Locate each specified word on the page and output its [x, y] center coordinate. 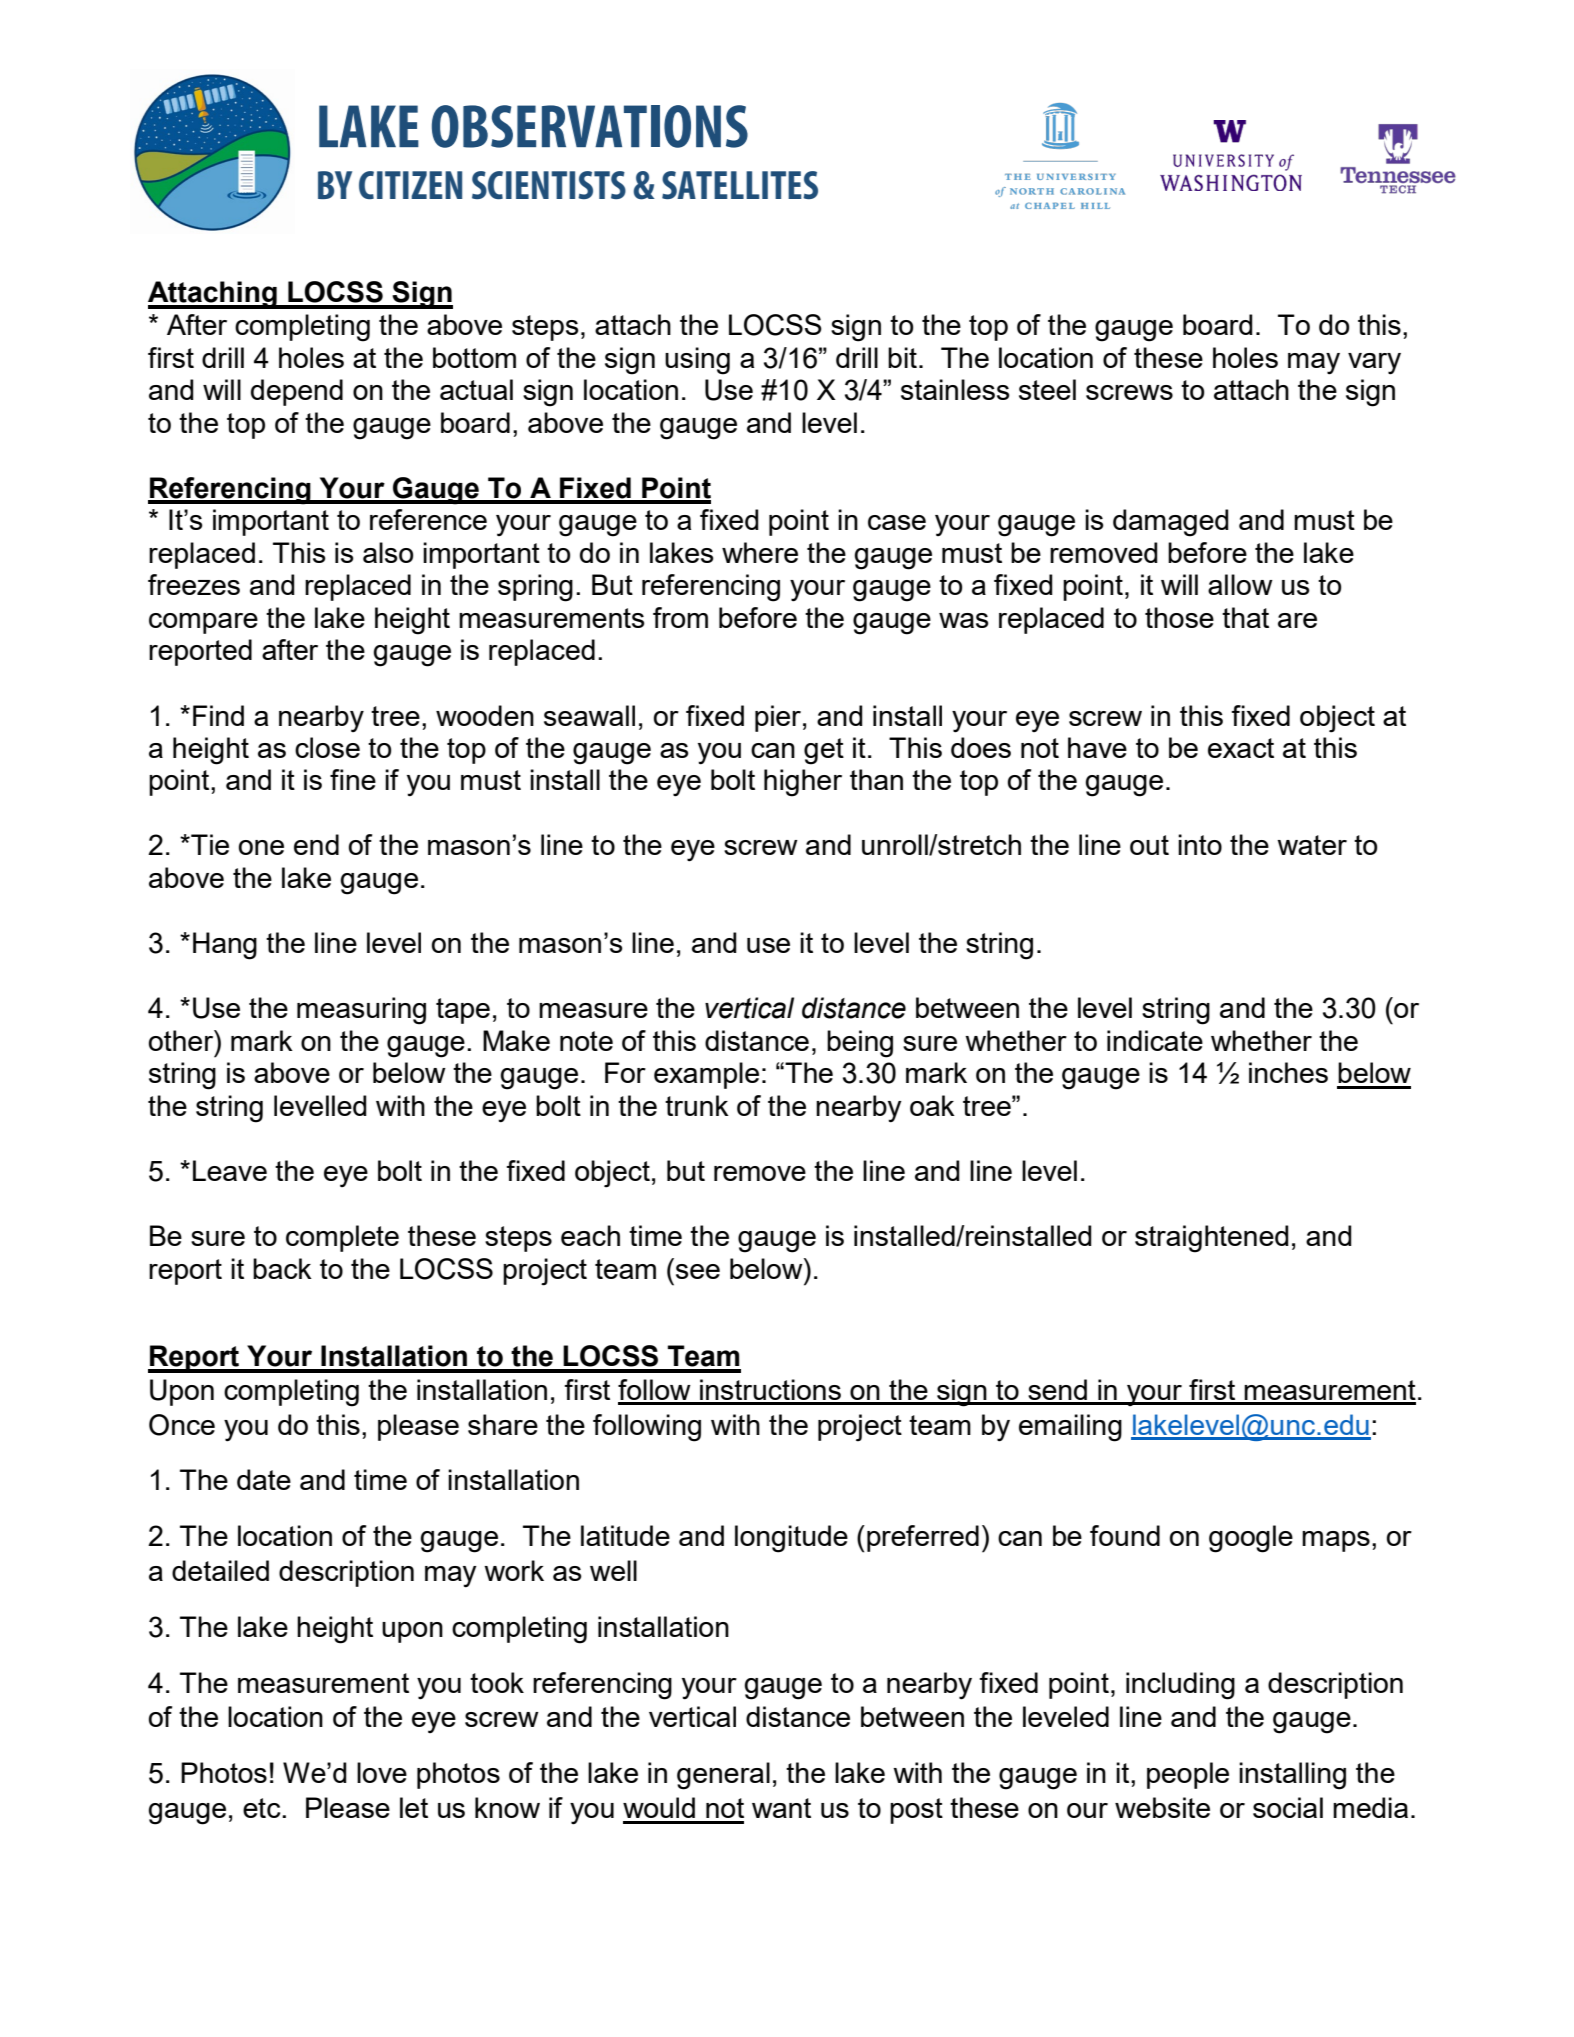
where [760, 552]
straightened [1212, 1239]
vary [1374, 364]
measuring [361, 1011]
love [382, 1772]
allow [1240, 584]
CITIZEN [410, 185]
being [860, 1044]
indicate [1155, 1040]
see [698, 1271]
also [388, 552]
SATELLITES [740, 185]
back [282, 1268]
